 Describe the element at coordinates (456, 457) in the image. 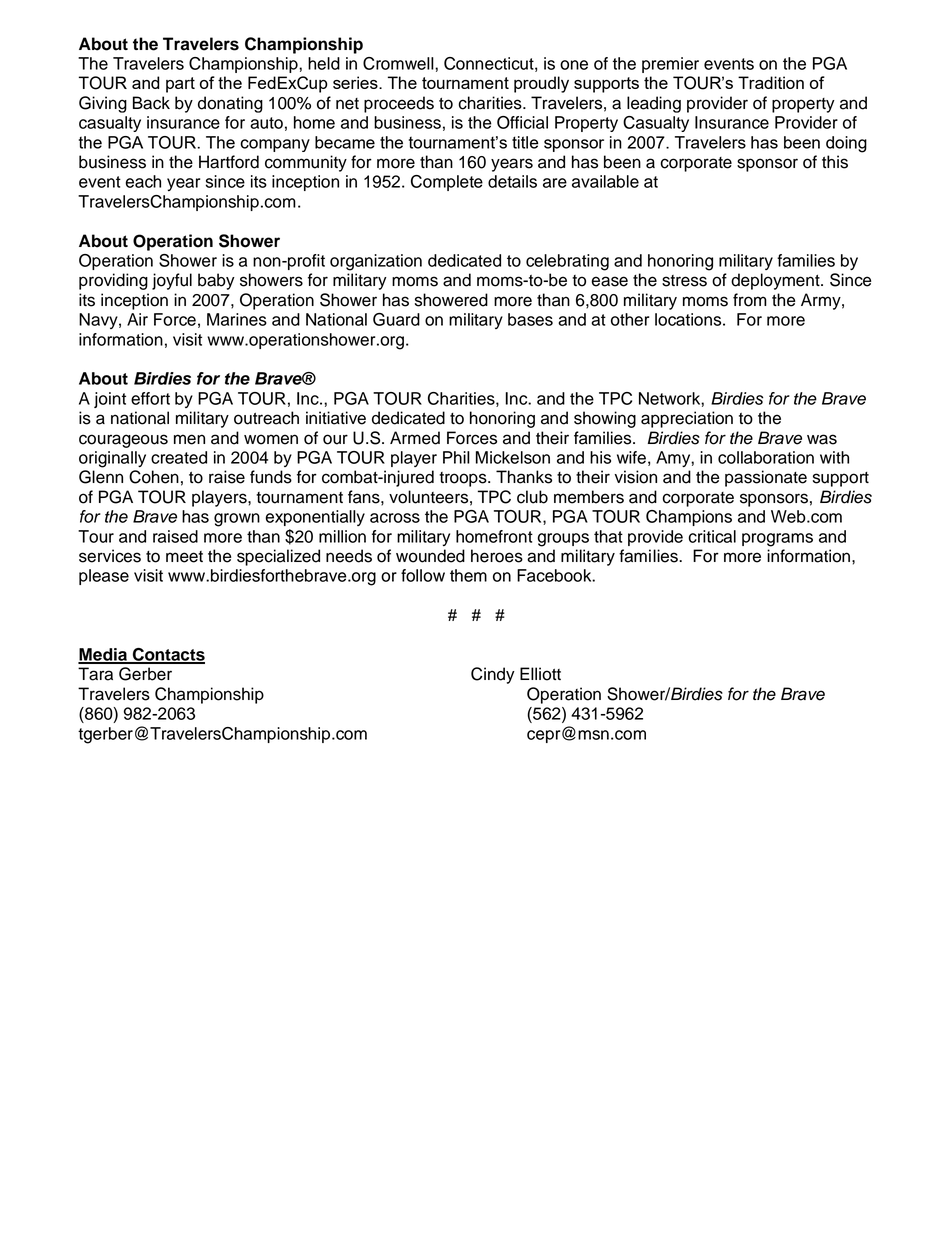

I see `Phil` at that location.
